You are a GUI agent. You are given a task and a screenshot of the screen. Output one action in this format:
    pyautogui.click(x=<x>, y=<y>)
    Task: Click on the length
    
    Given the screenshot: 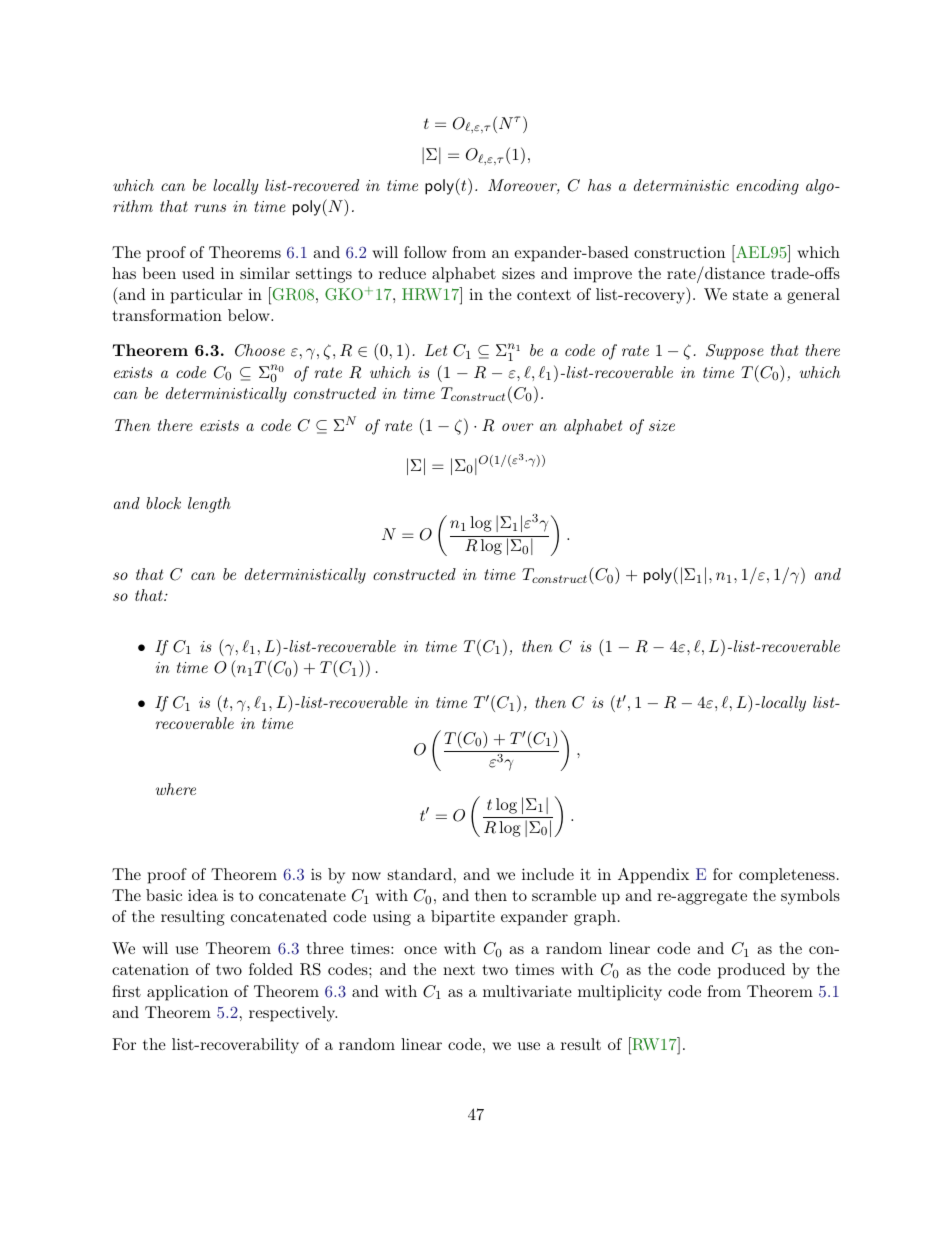 What is the action you would take?
    pyautogui.click(x=209, y=505)
